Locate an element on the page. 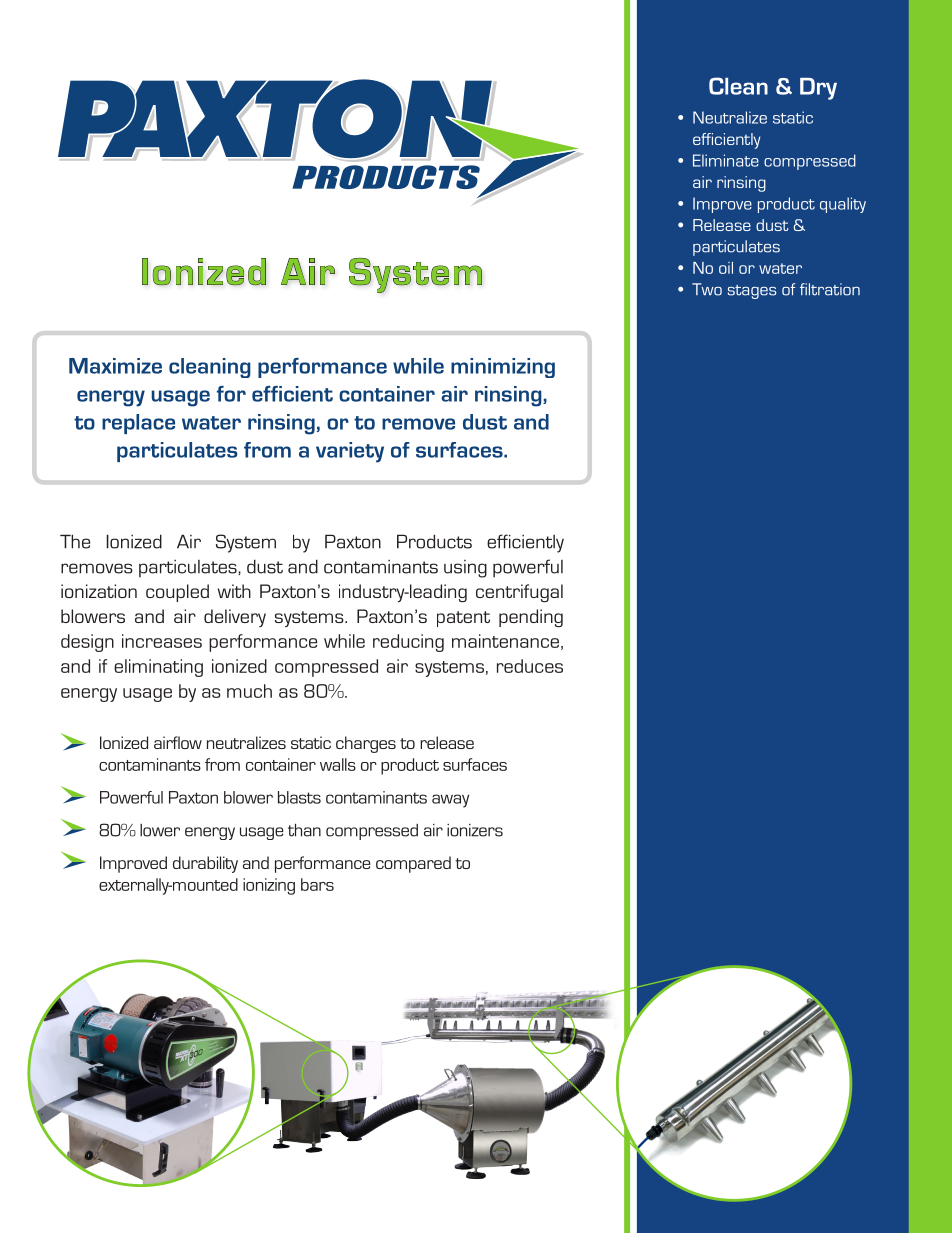 Image resolution: width=952 pixels, height=1233 pixels. Eliminate is located at coordinates (726, 160).
